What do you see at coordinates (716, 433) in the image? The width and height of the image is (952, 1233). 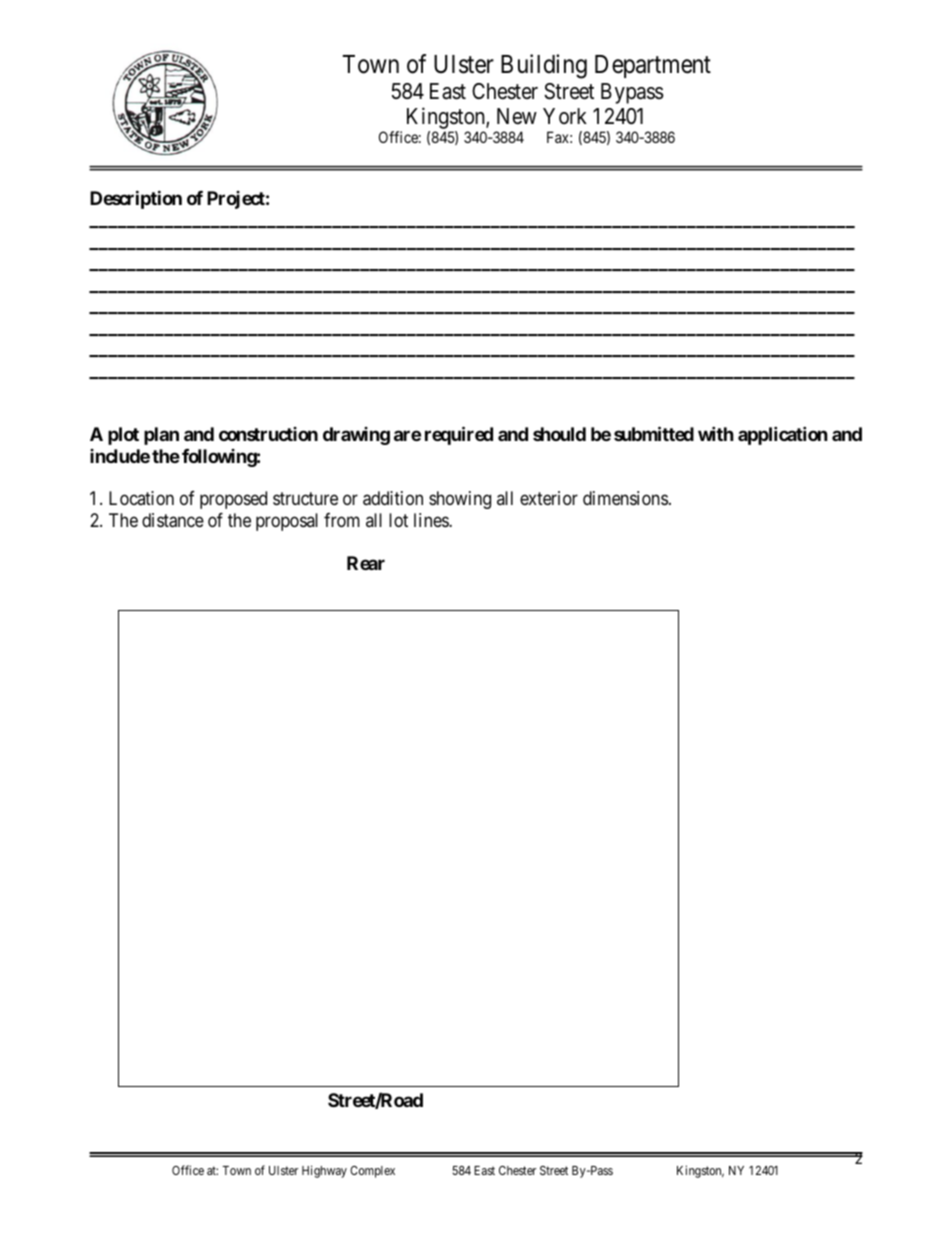 I see `with` at bounding box center [716, 433].
